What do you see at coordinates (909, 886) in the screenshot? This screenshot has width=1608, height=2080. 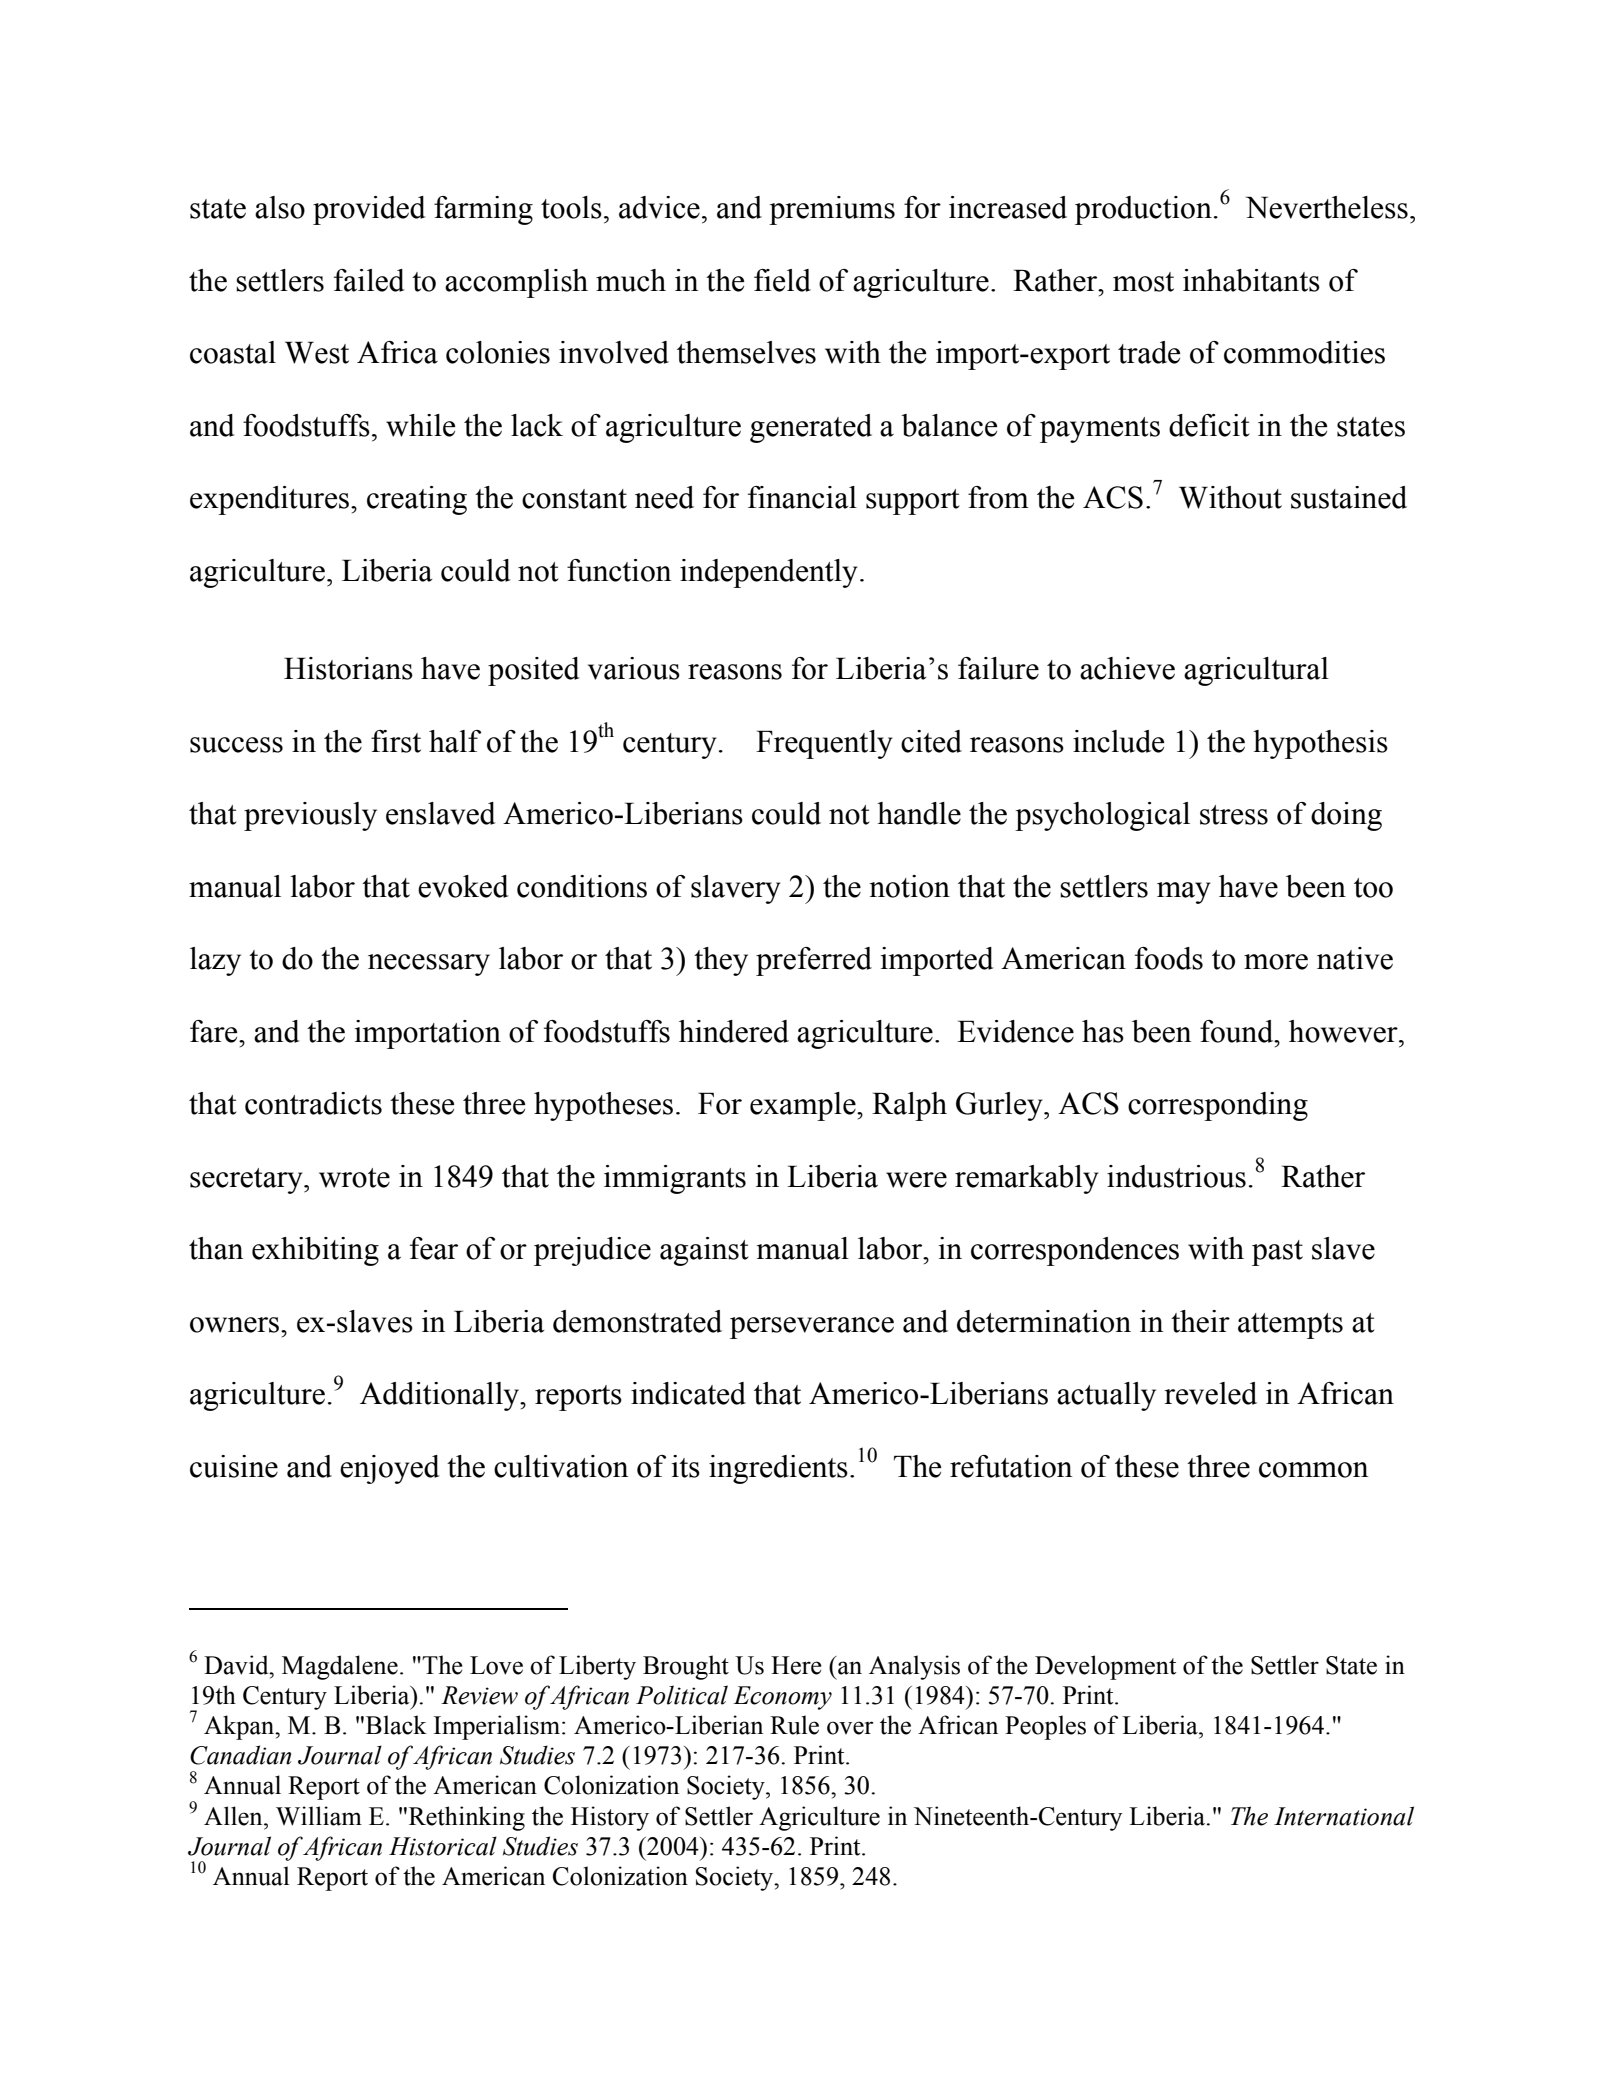 I see `notion` at bounding box center [909, 886].
